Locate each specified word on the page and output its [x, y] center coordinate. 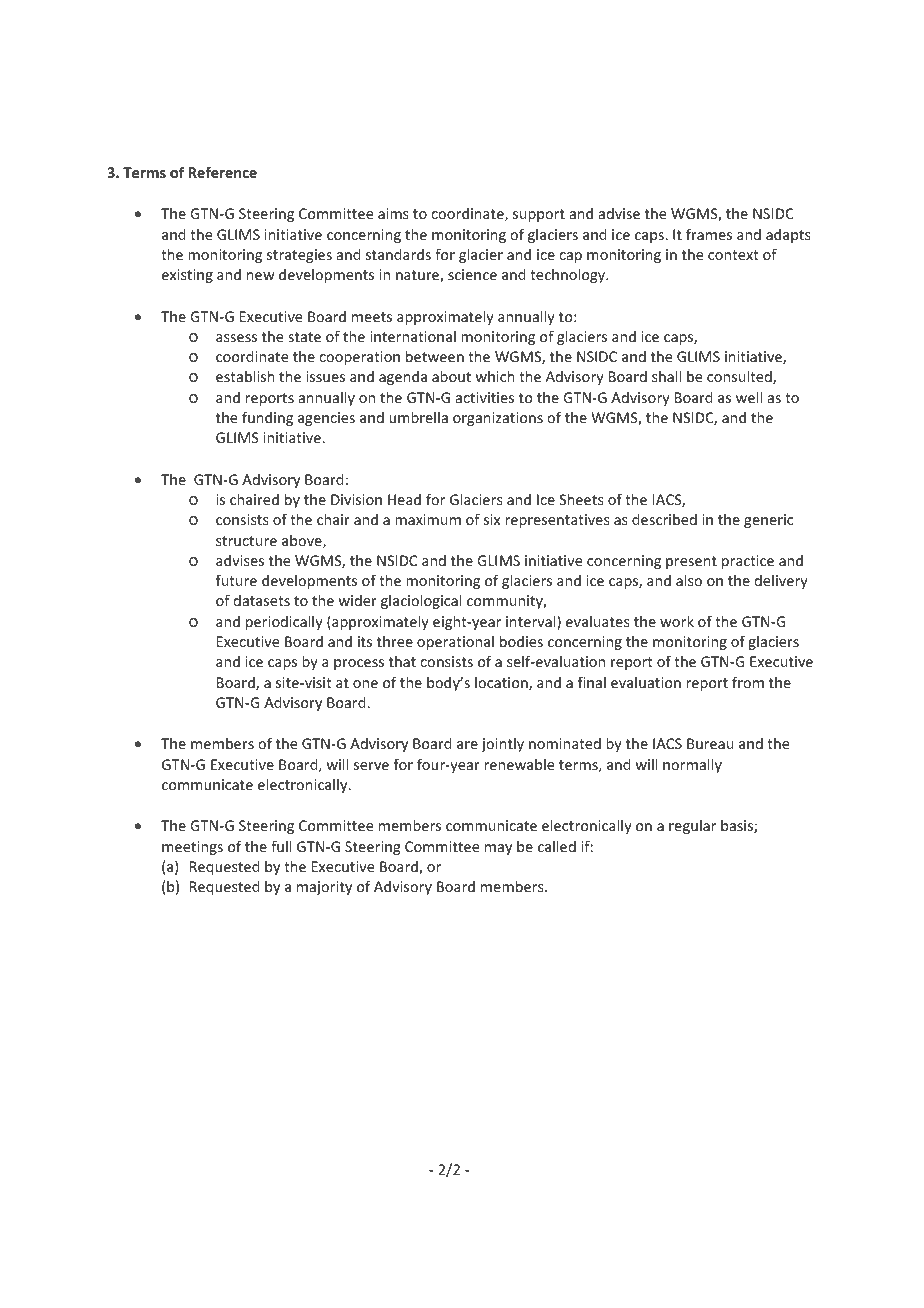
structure [246, 541]
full [281, 846]
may [498, 849]
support [539, 215]
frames [709, 234]
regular [692, 827]
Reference [223, 172]
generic [768, 521]
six [492, 519]
